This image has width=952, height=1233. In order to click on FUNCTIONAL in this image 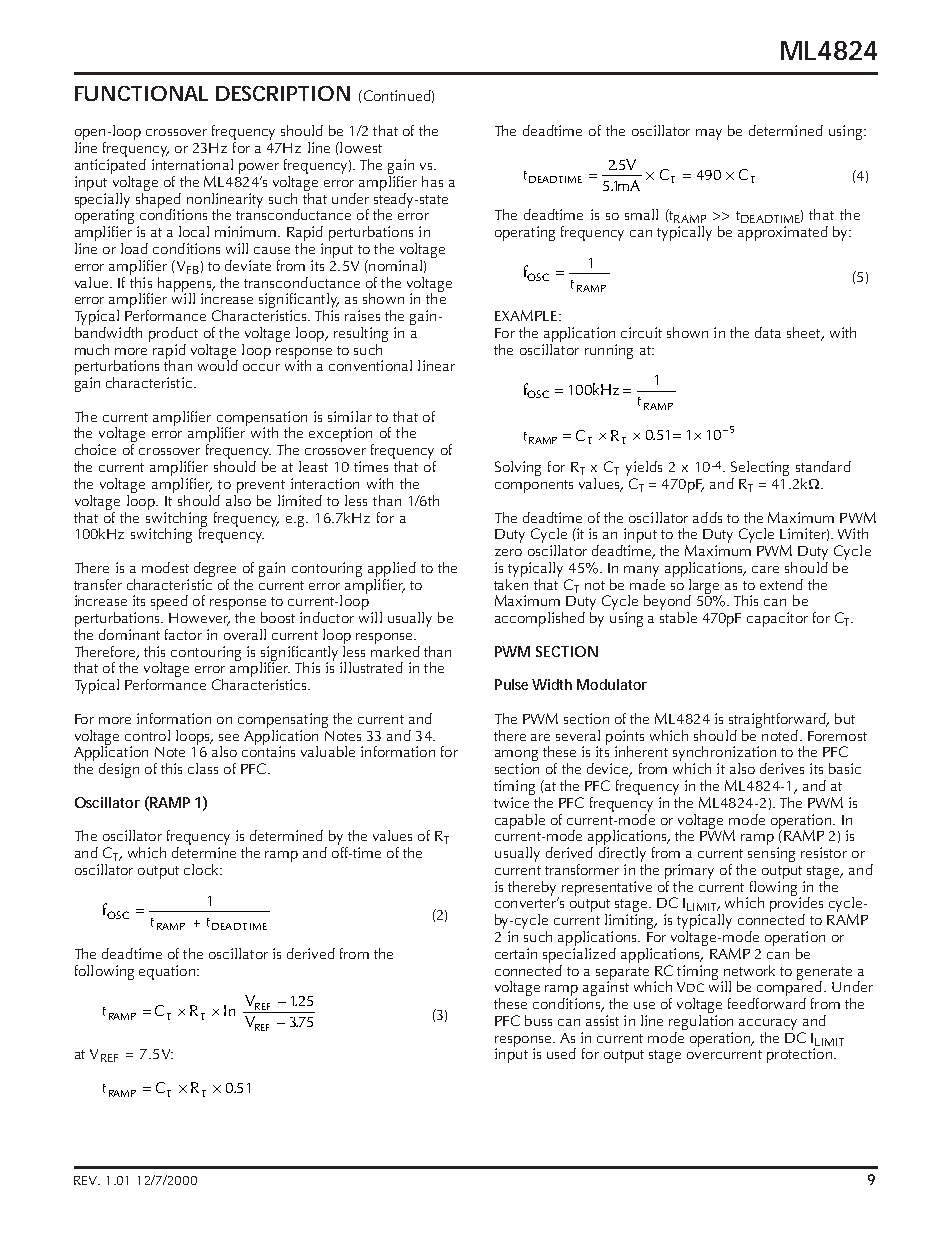, I will do `click(141, 93)`.
